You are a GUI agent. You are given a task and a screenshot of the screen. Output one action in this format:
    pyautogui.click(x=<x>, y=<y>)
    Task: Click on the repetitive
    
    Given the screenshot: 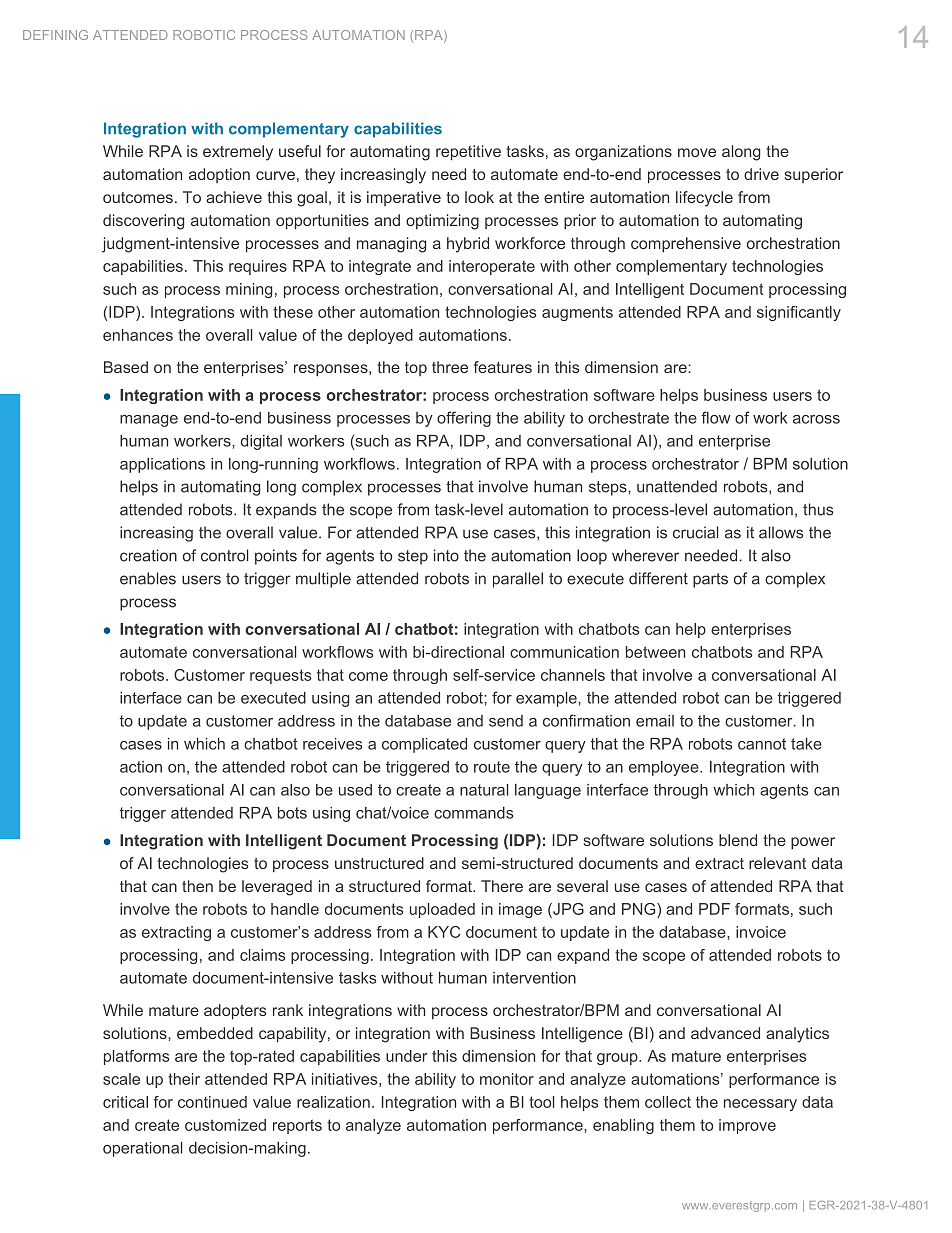 What is the action you would take?
    pyautogui.click(x=468, y=152)
